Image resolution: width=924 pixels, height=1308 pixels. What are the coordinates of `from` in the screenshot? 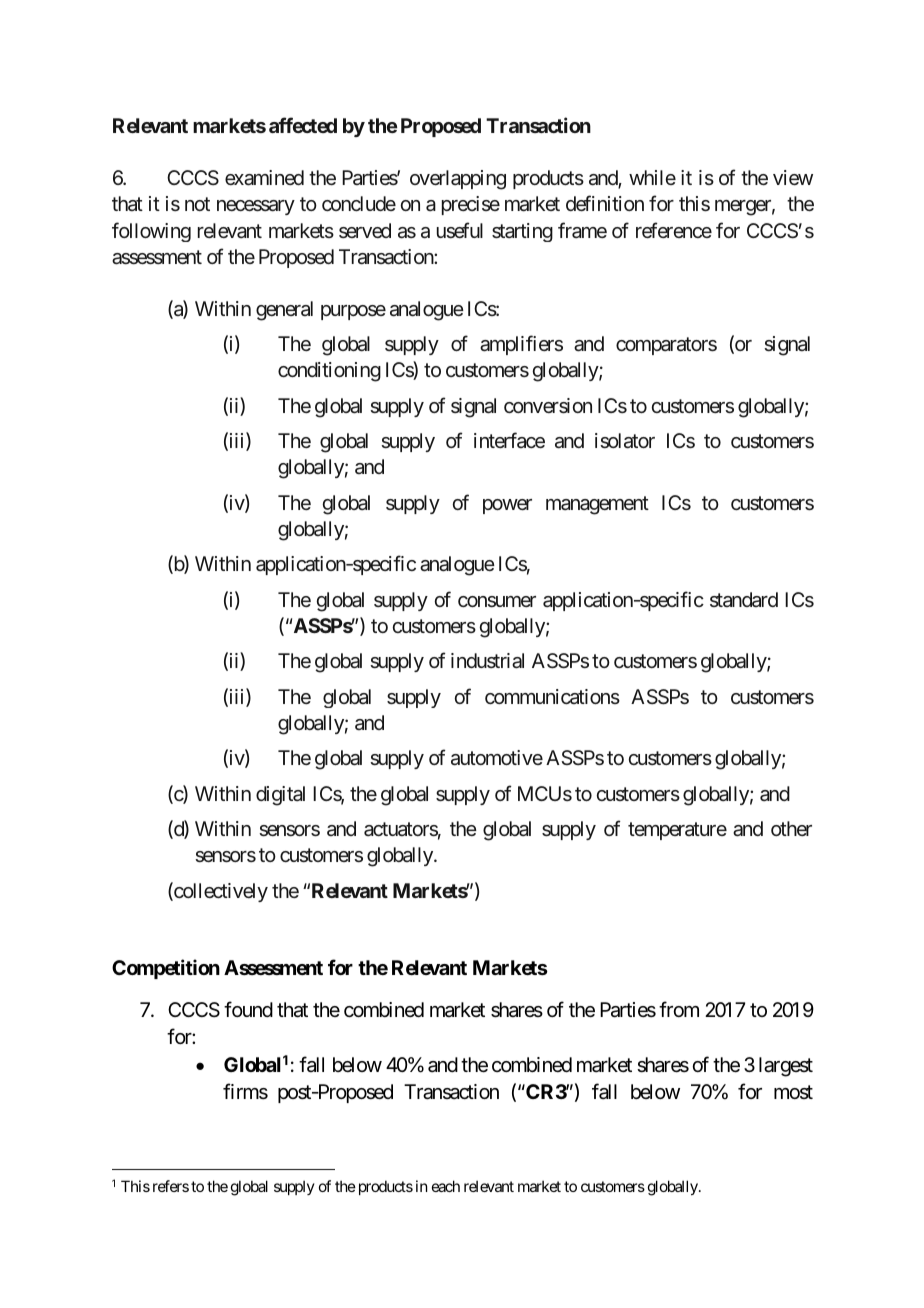 It's located at (679, 1009).
